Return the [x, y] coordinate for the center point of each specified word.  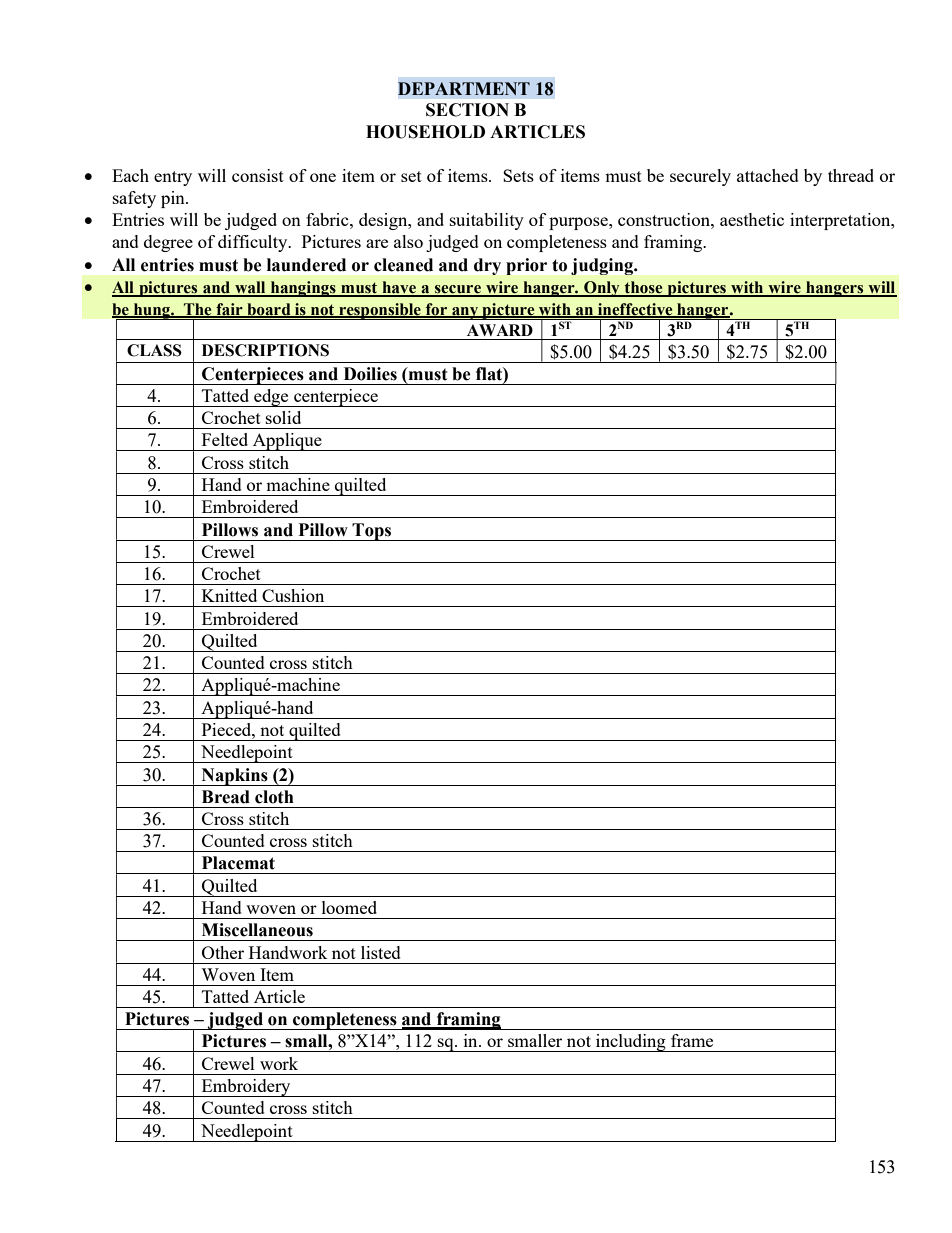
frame [692, 1040]
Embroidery [246, 1088]
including [631, 1043]
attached [768, 175]
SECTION [467, 110]
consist [258, 175]
